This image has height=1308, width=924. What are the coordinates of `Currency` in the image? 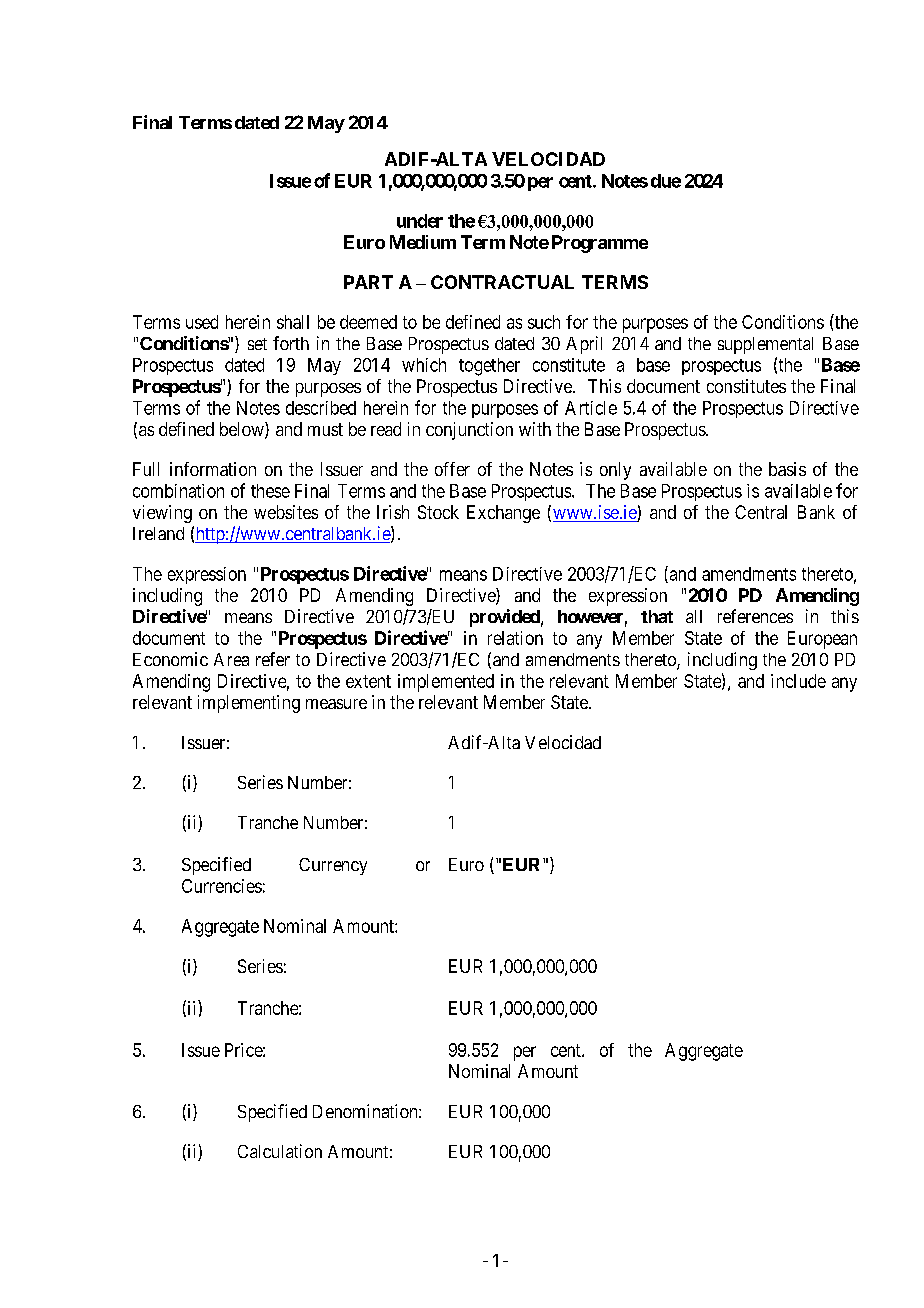 It's located at (333, 866).
